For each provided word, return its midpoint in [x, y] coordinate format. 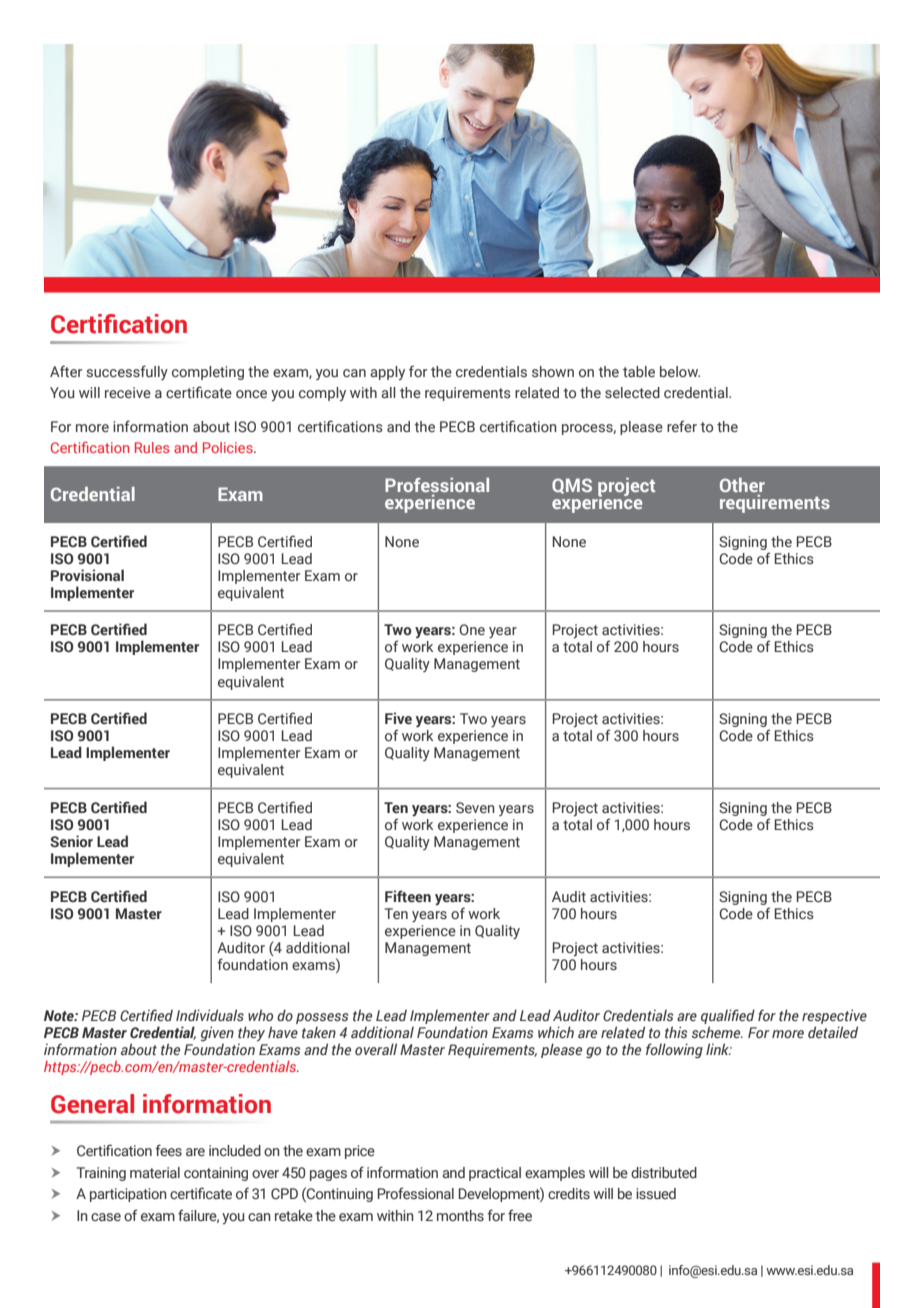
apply [387, 373]
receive [128, 393]
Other [742, 485]
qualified [728, 1016]
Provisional [87, 575]
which [556, 1032]
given [217, 1033]
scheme [717, 1032]
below [680, 372]
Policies [229, 447]
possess [322, 1018]
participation [128, 1195]
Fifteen [408, 896]
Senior [71, 841]
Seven [475, 808]
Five [398, 718]
